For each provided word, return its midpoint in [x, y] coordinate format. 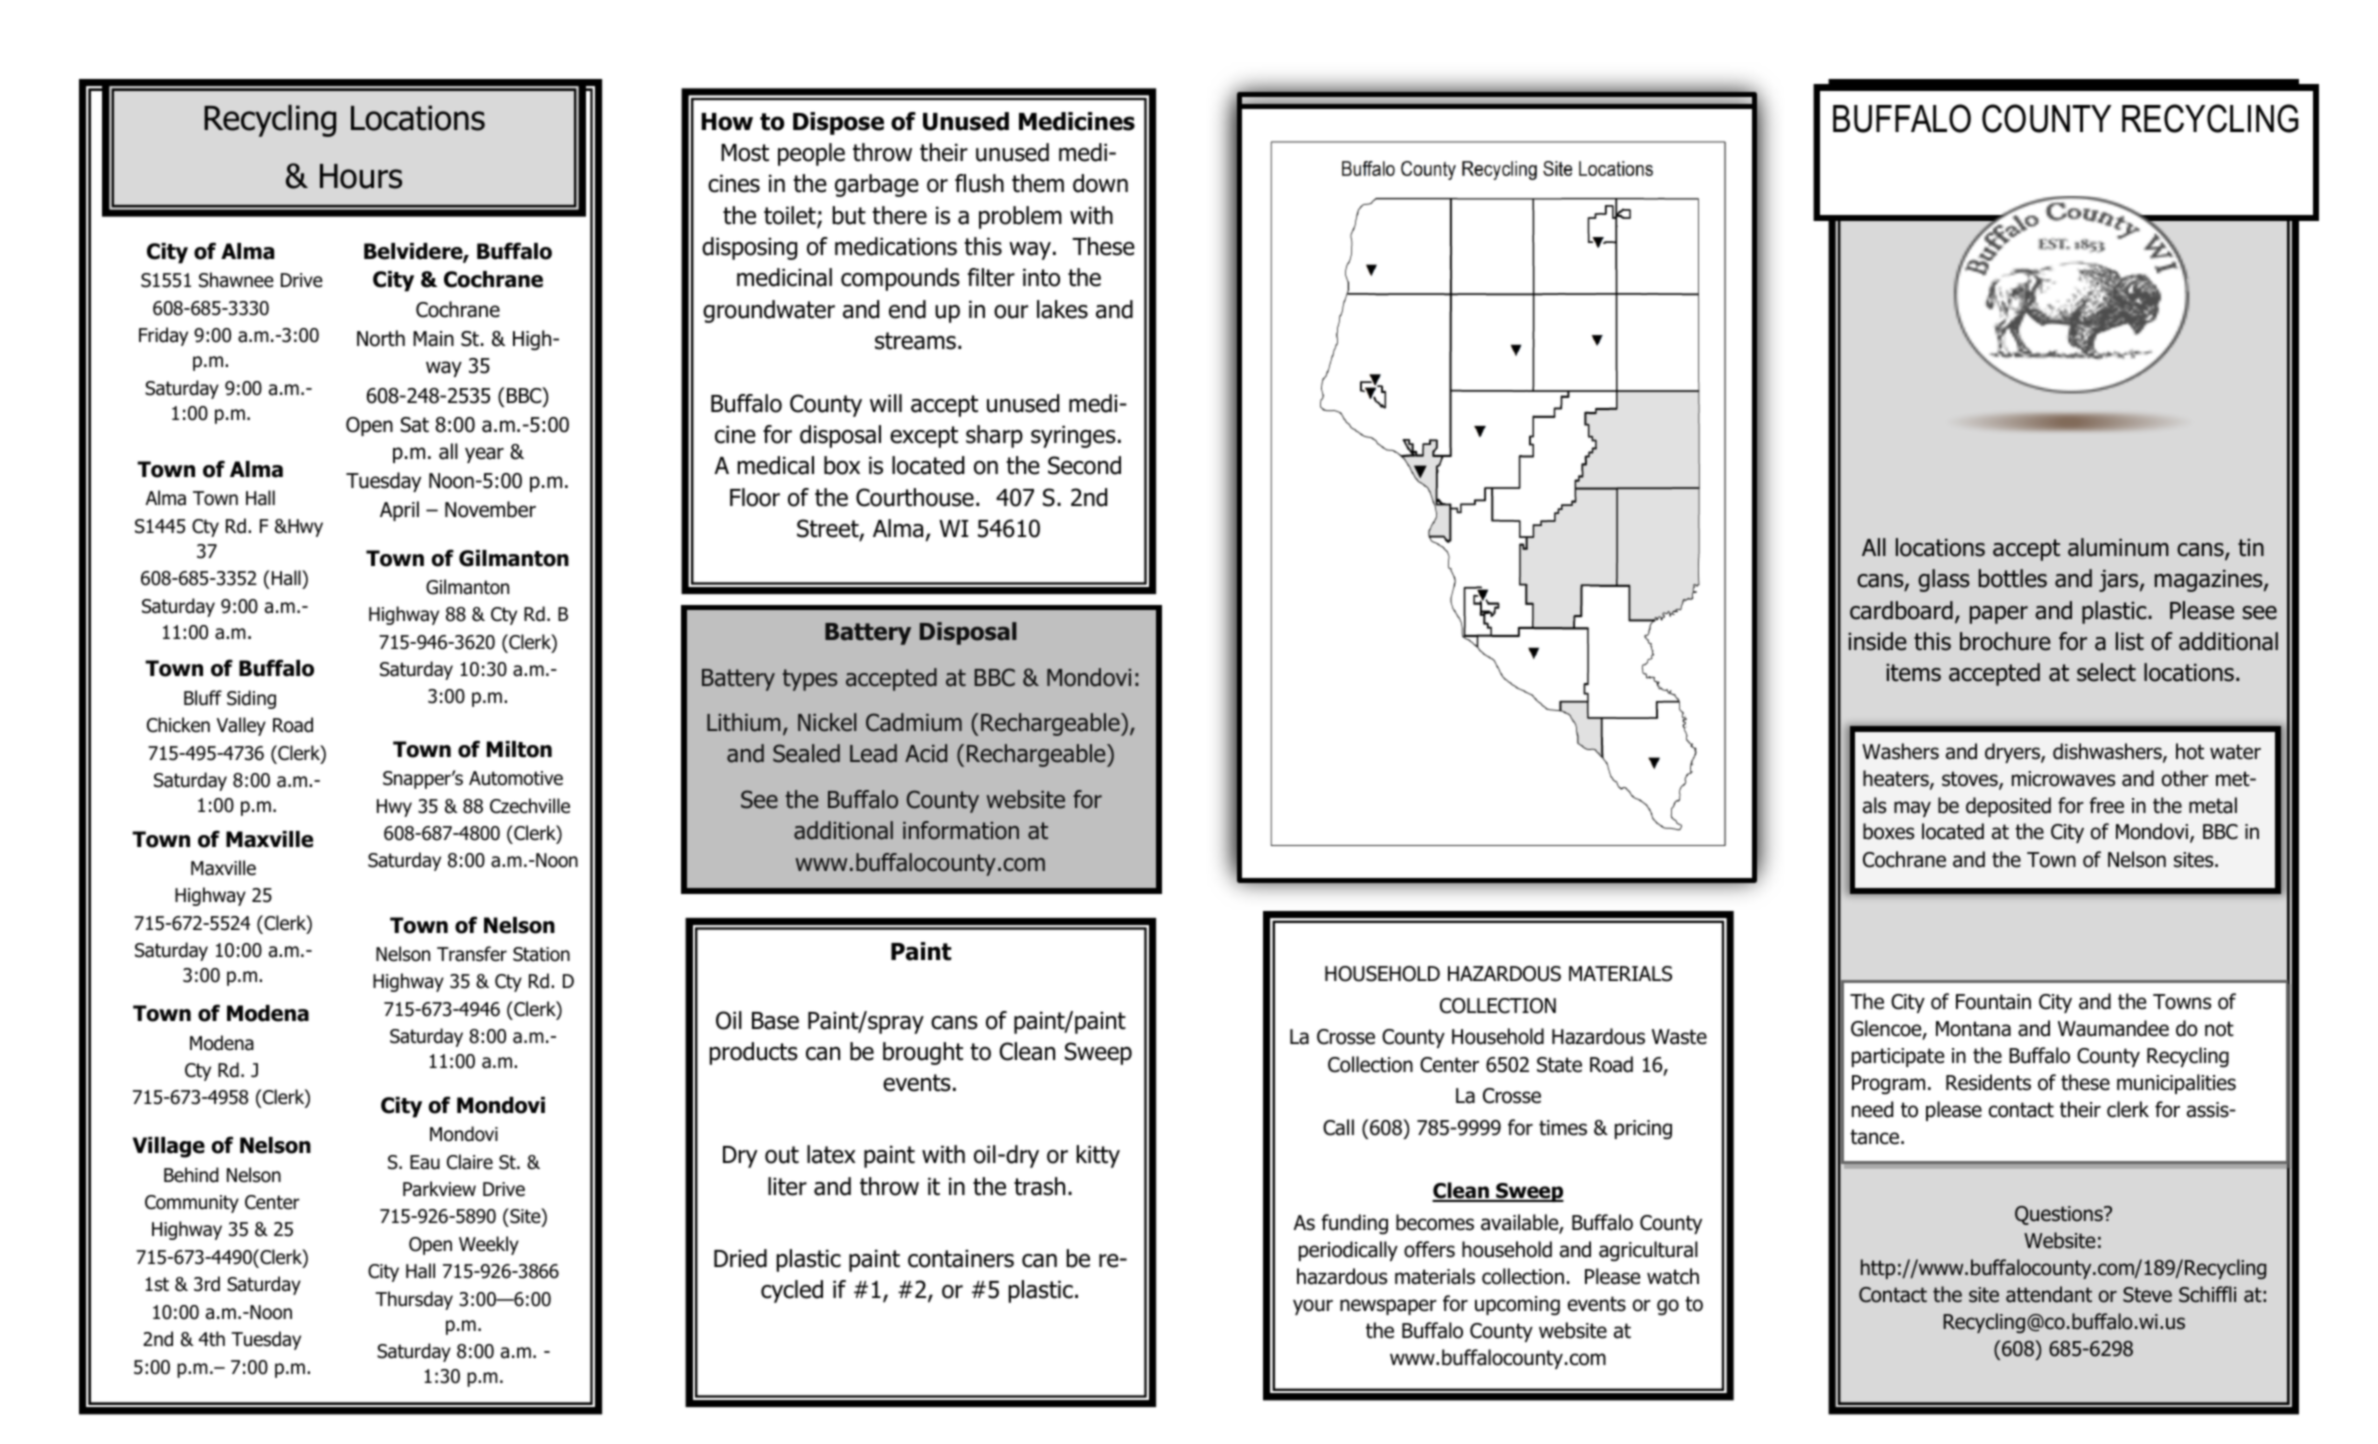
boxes [1888, 831]
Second [1084, 465]
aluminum [2118, 547]
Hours [361, 176]
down [1100, 183]
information [961, 830]
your [1313, 1307]
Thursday [414, 1300]
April [399, 511]
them [1038, 183]
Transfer [472, 954]
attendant [2049, 1294]
